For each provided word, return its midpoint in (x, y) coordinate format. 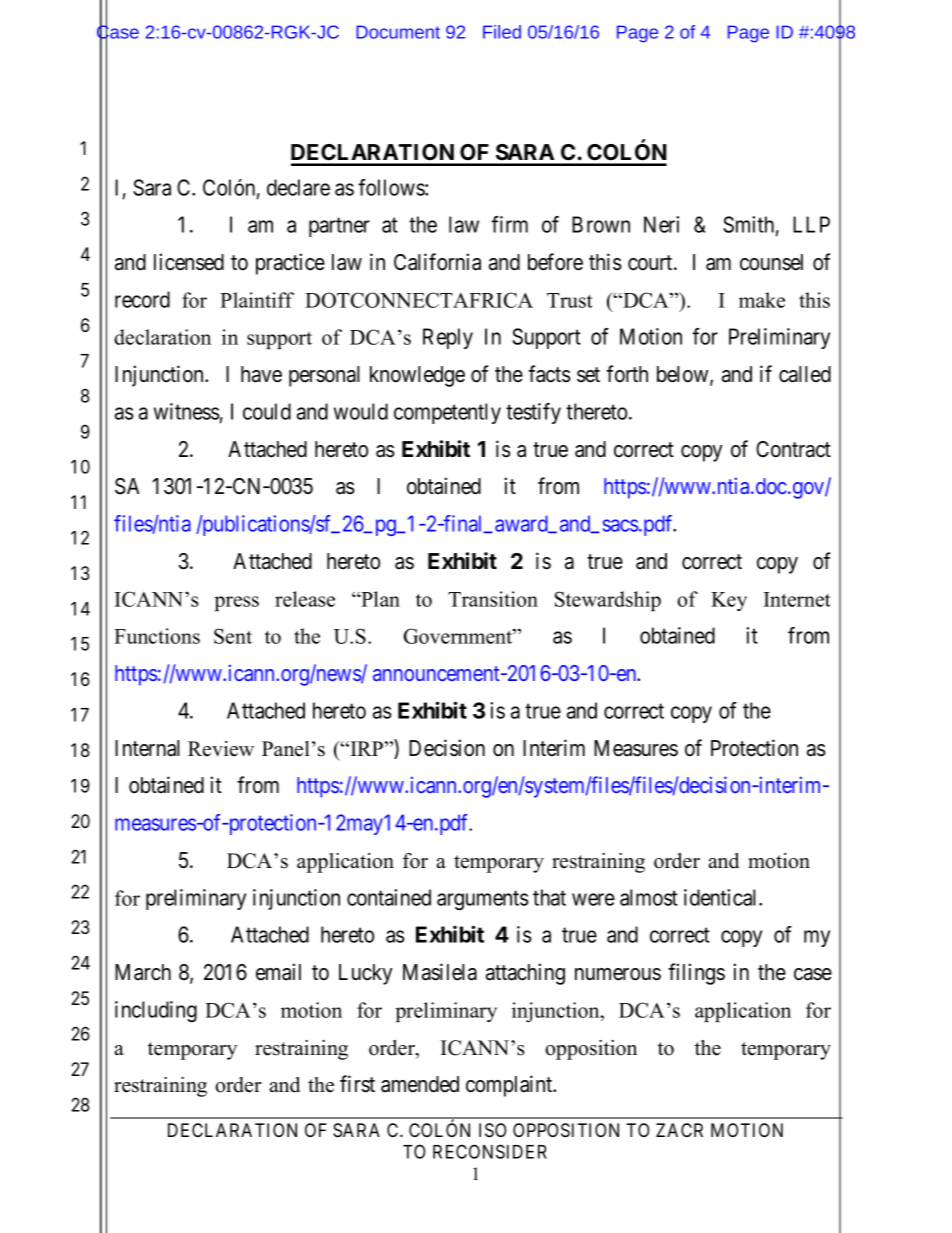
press (237, 603)
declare (298, 187)
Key (729, 601)
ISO (492, 1130)
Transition (493, 599)
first (357, 1084)
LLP (811, 224)
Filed (502, 32)
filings (696, 974)
